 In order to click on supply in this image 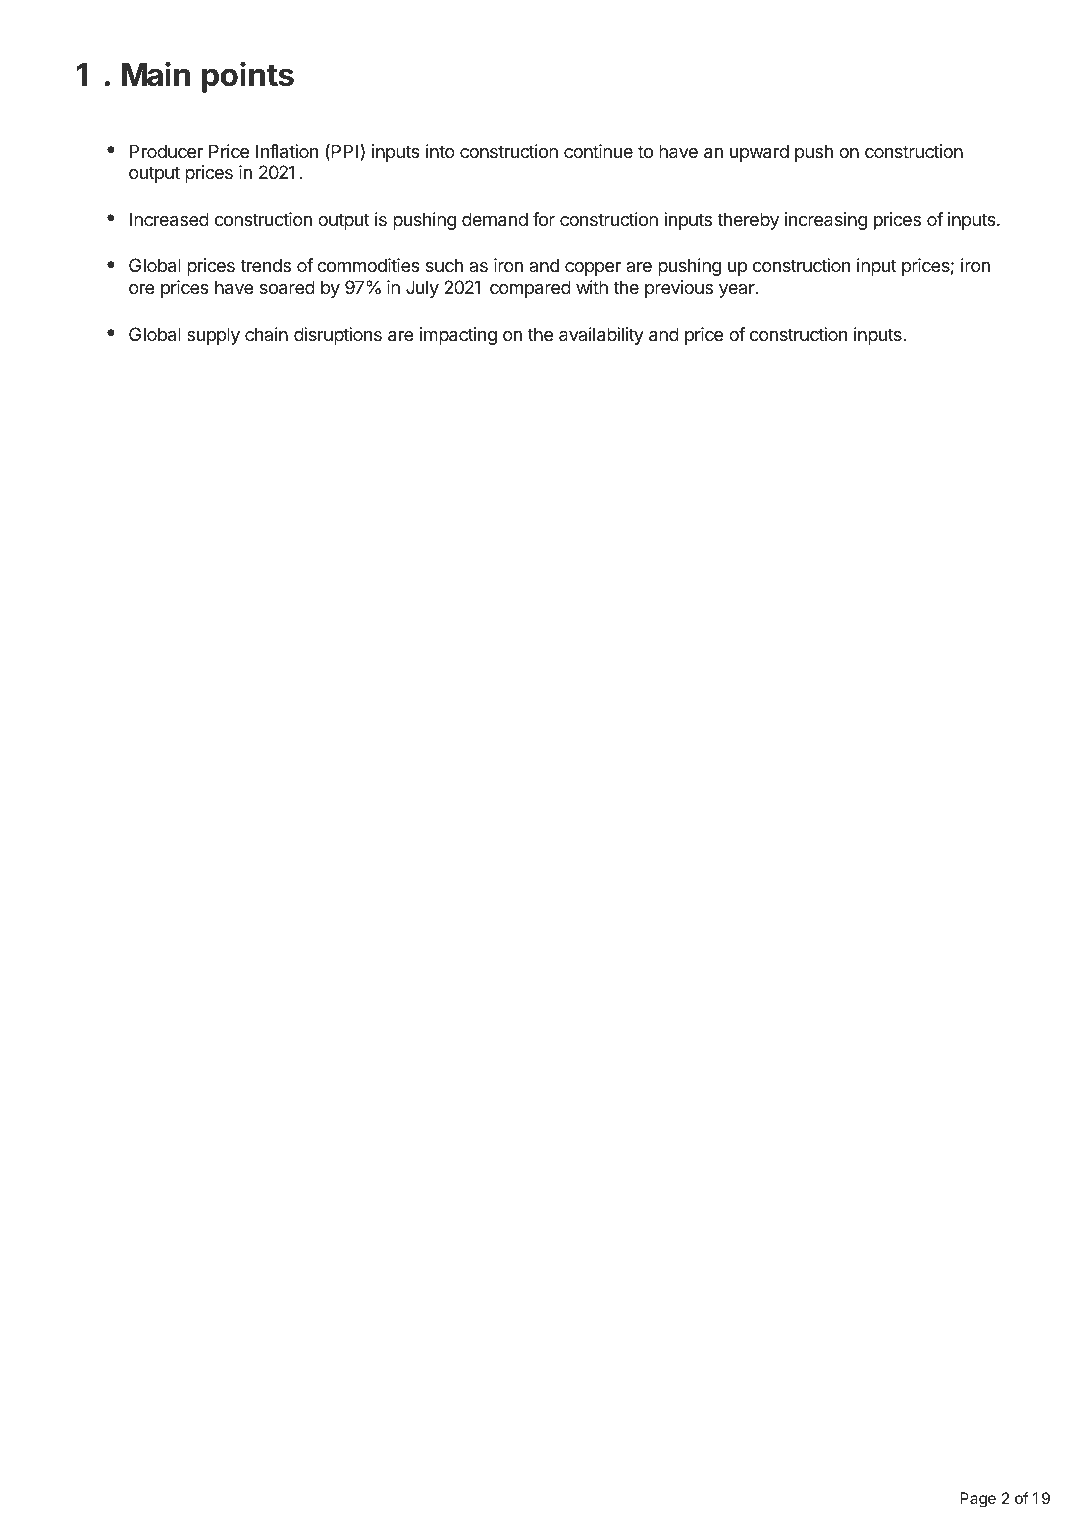, I will do `click(213, 336)`.
